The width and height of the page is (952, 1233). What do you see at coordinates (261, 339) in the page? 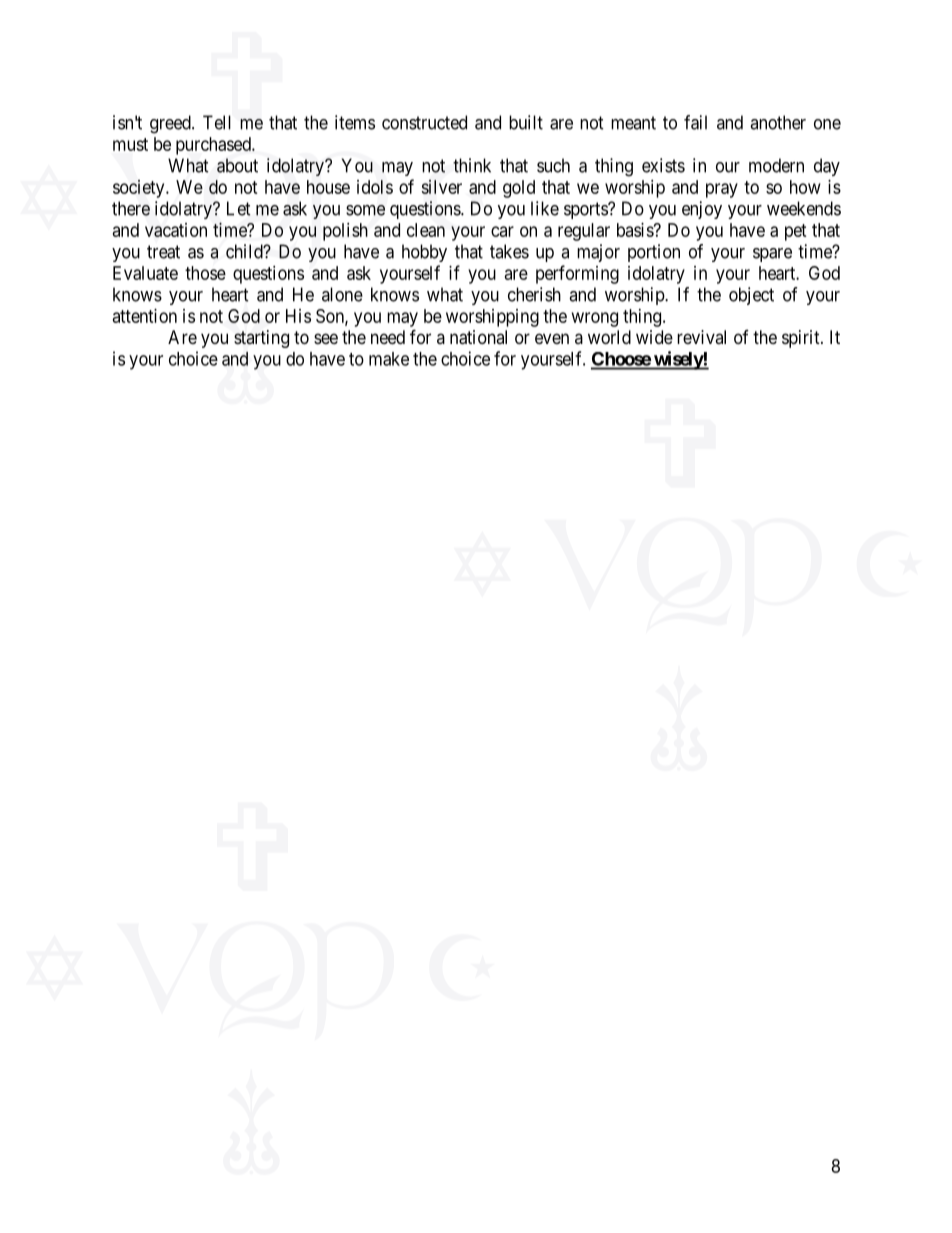
I see `starting` at bounding box center [261, 339].
